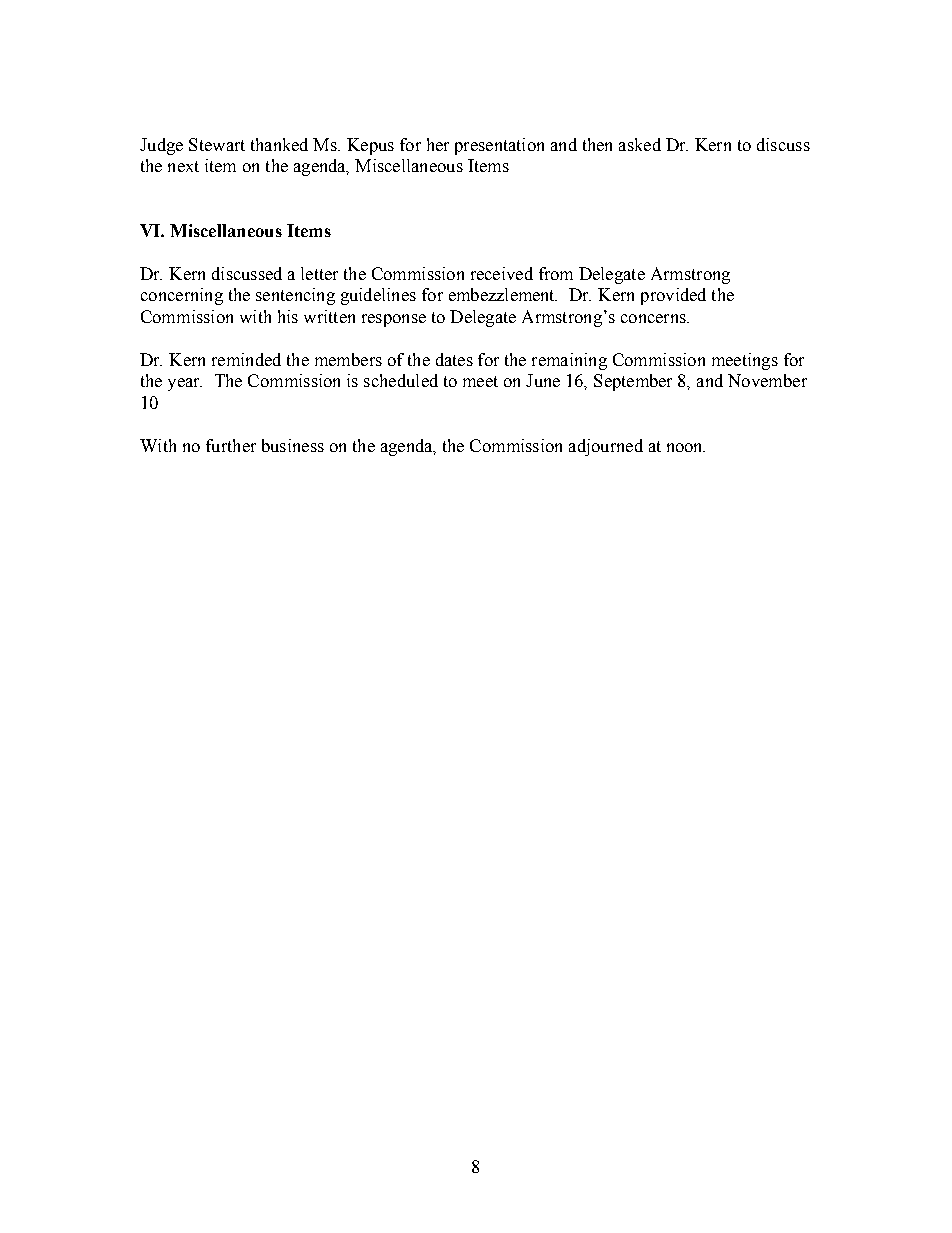 The image size is (952, 1233). What do you see at coordinates (231, 445) in the page?
I see `further` at bounding box center [231, 445].
